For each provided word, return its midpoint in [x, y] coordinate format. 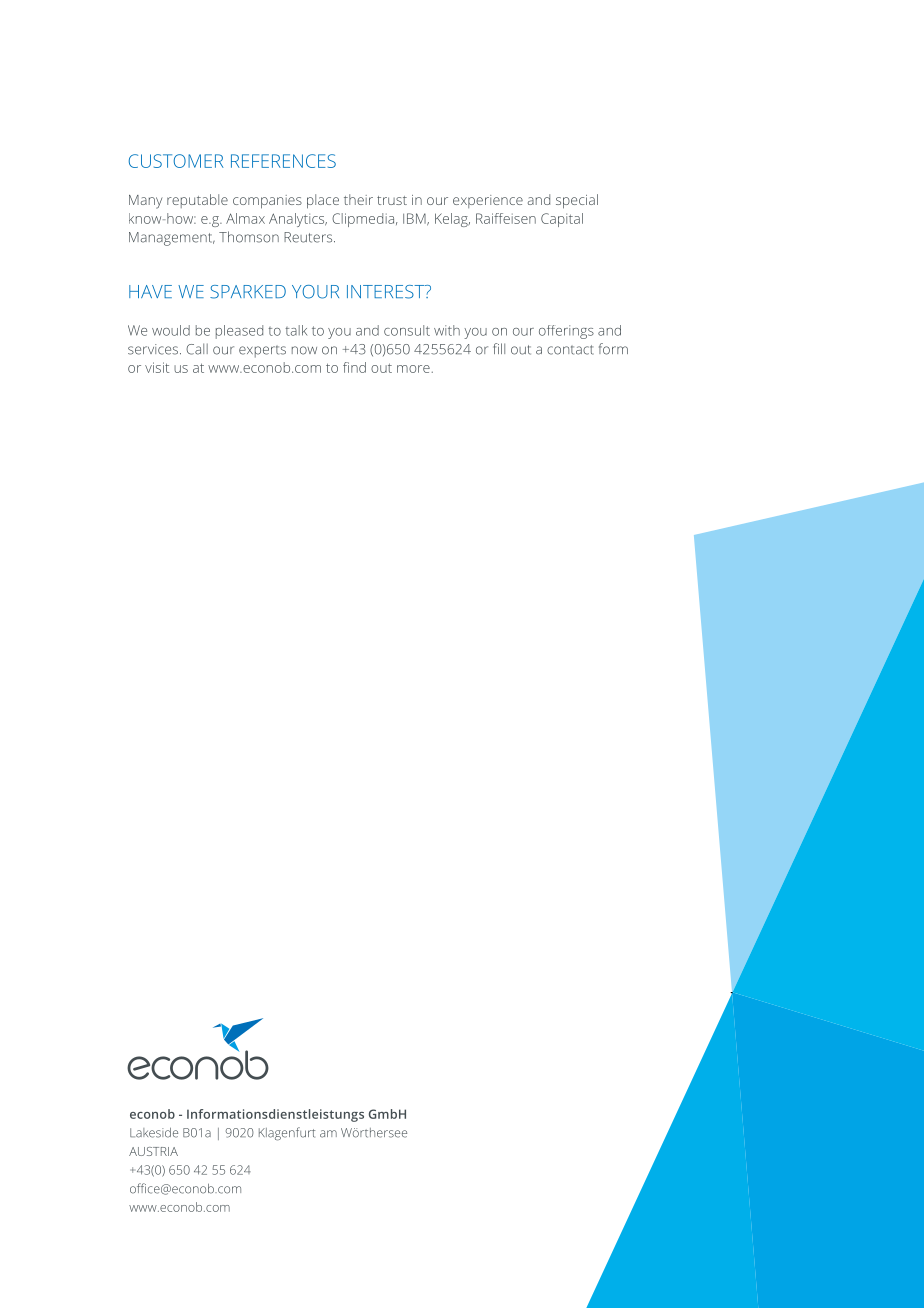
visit [157, 367]
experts [262, 352]
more [413, 369]
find [354, 367]
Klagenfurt [287, 1134]
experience [488, 201]
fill [499, 348]
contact [570, 350]
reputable [197, 201]
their [358, 199]
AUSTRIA [153, 1151]
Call [197, 349]
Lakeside [154, 1133]
